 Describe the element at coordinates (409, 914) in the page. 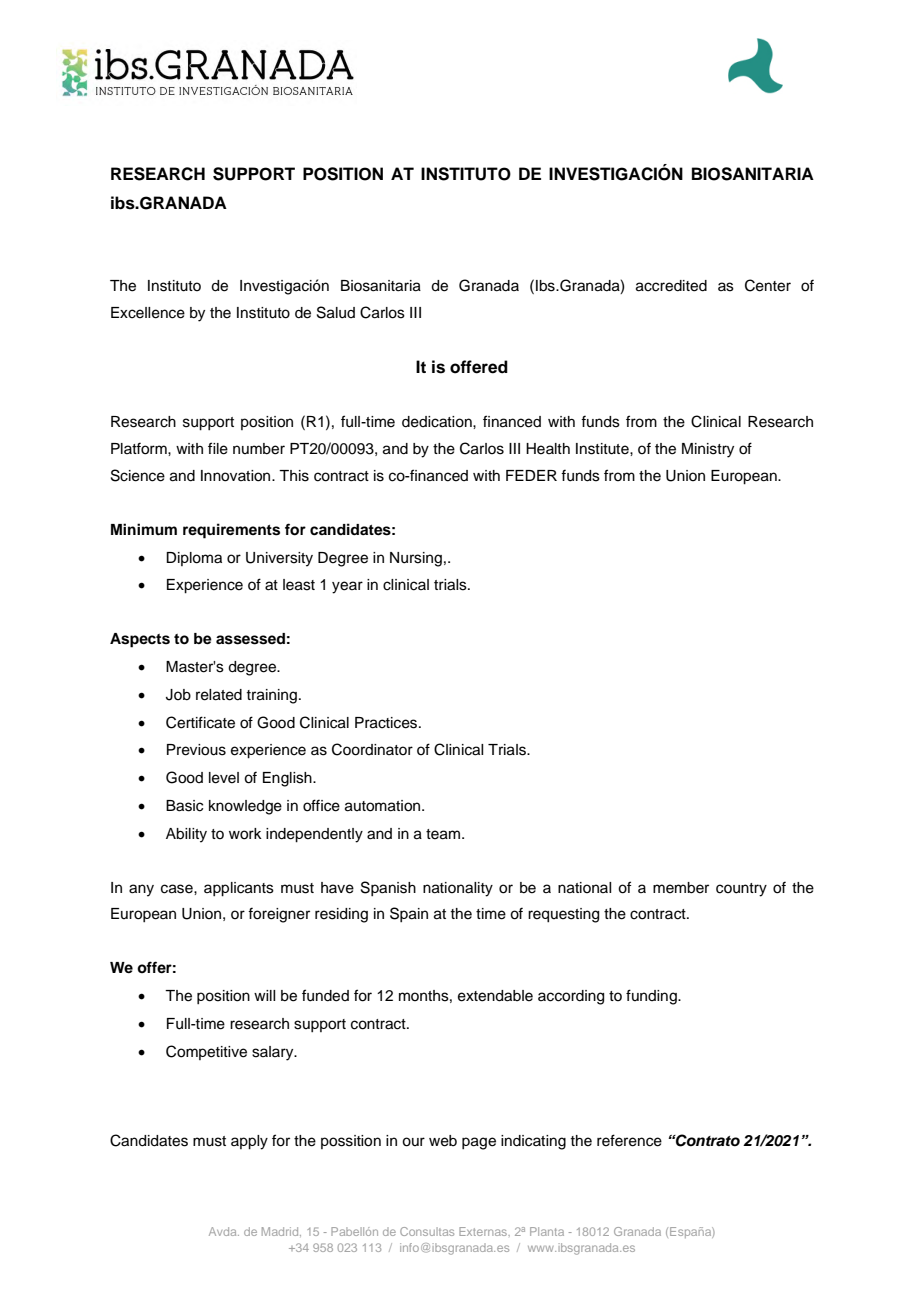

I see `Spain` at that location.
